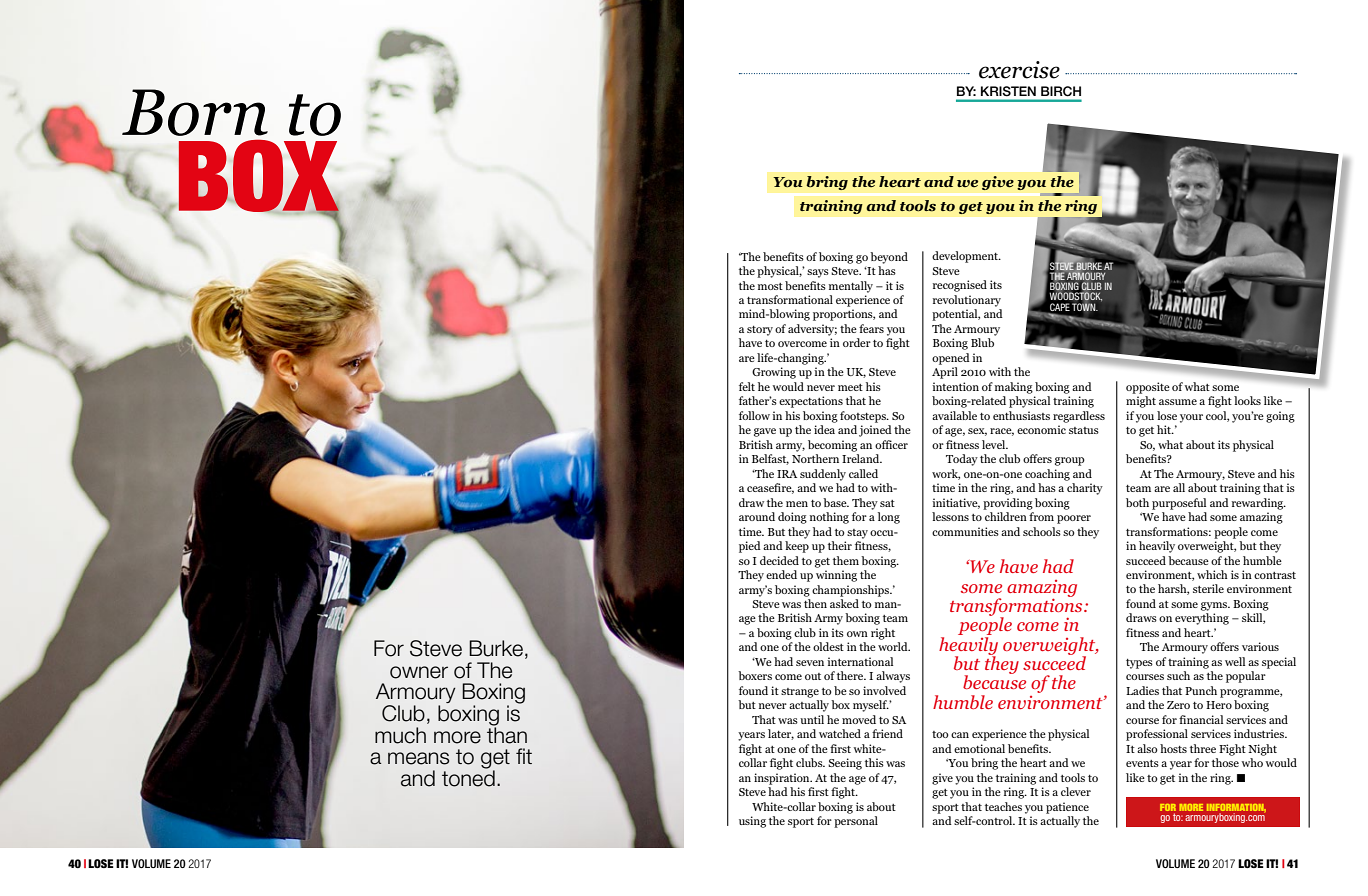  Describe the element at coordinates (752, 822) in the page. I see `using` at that location.
